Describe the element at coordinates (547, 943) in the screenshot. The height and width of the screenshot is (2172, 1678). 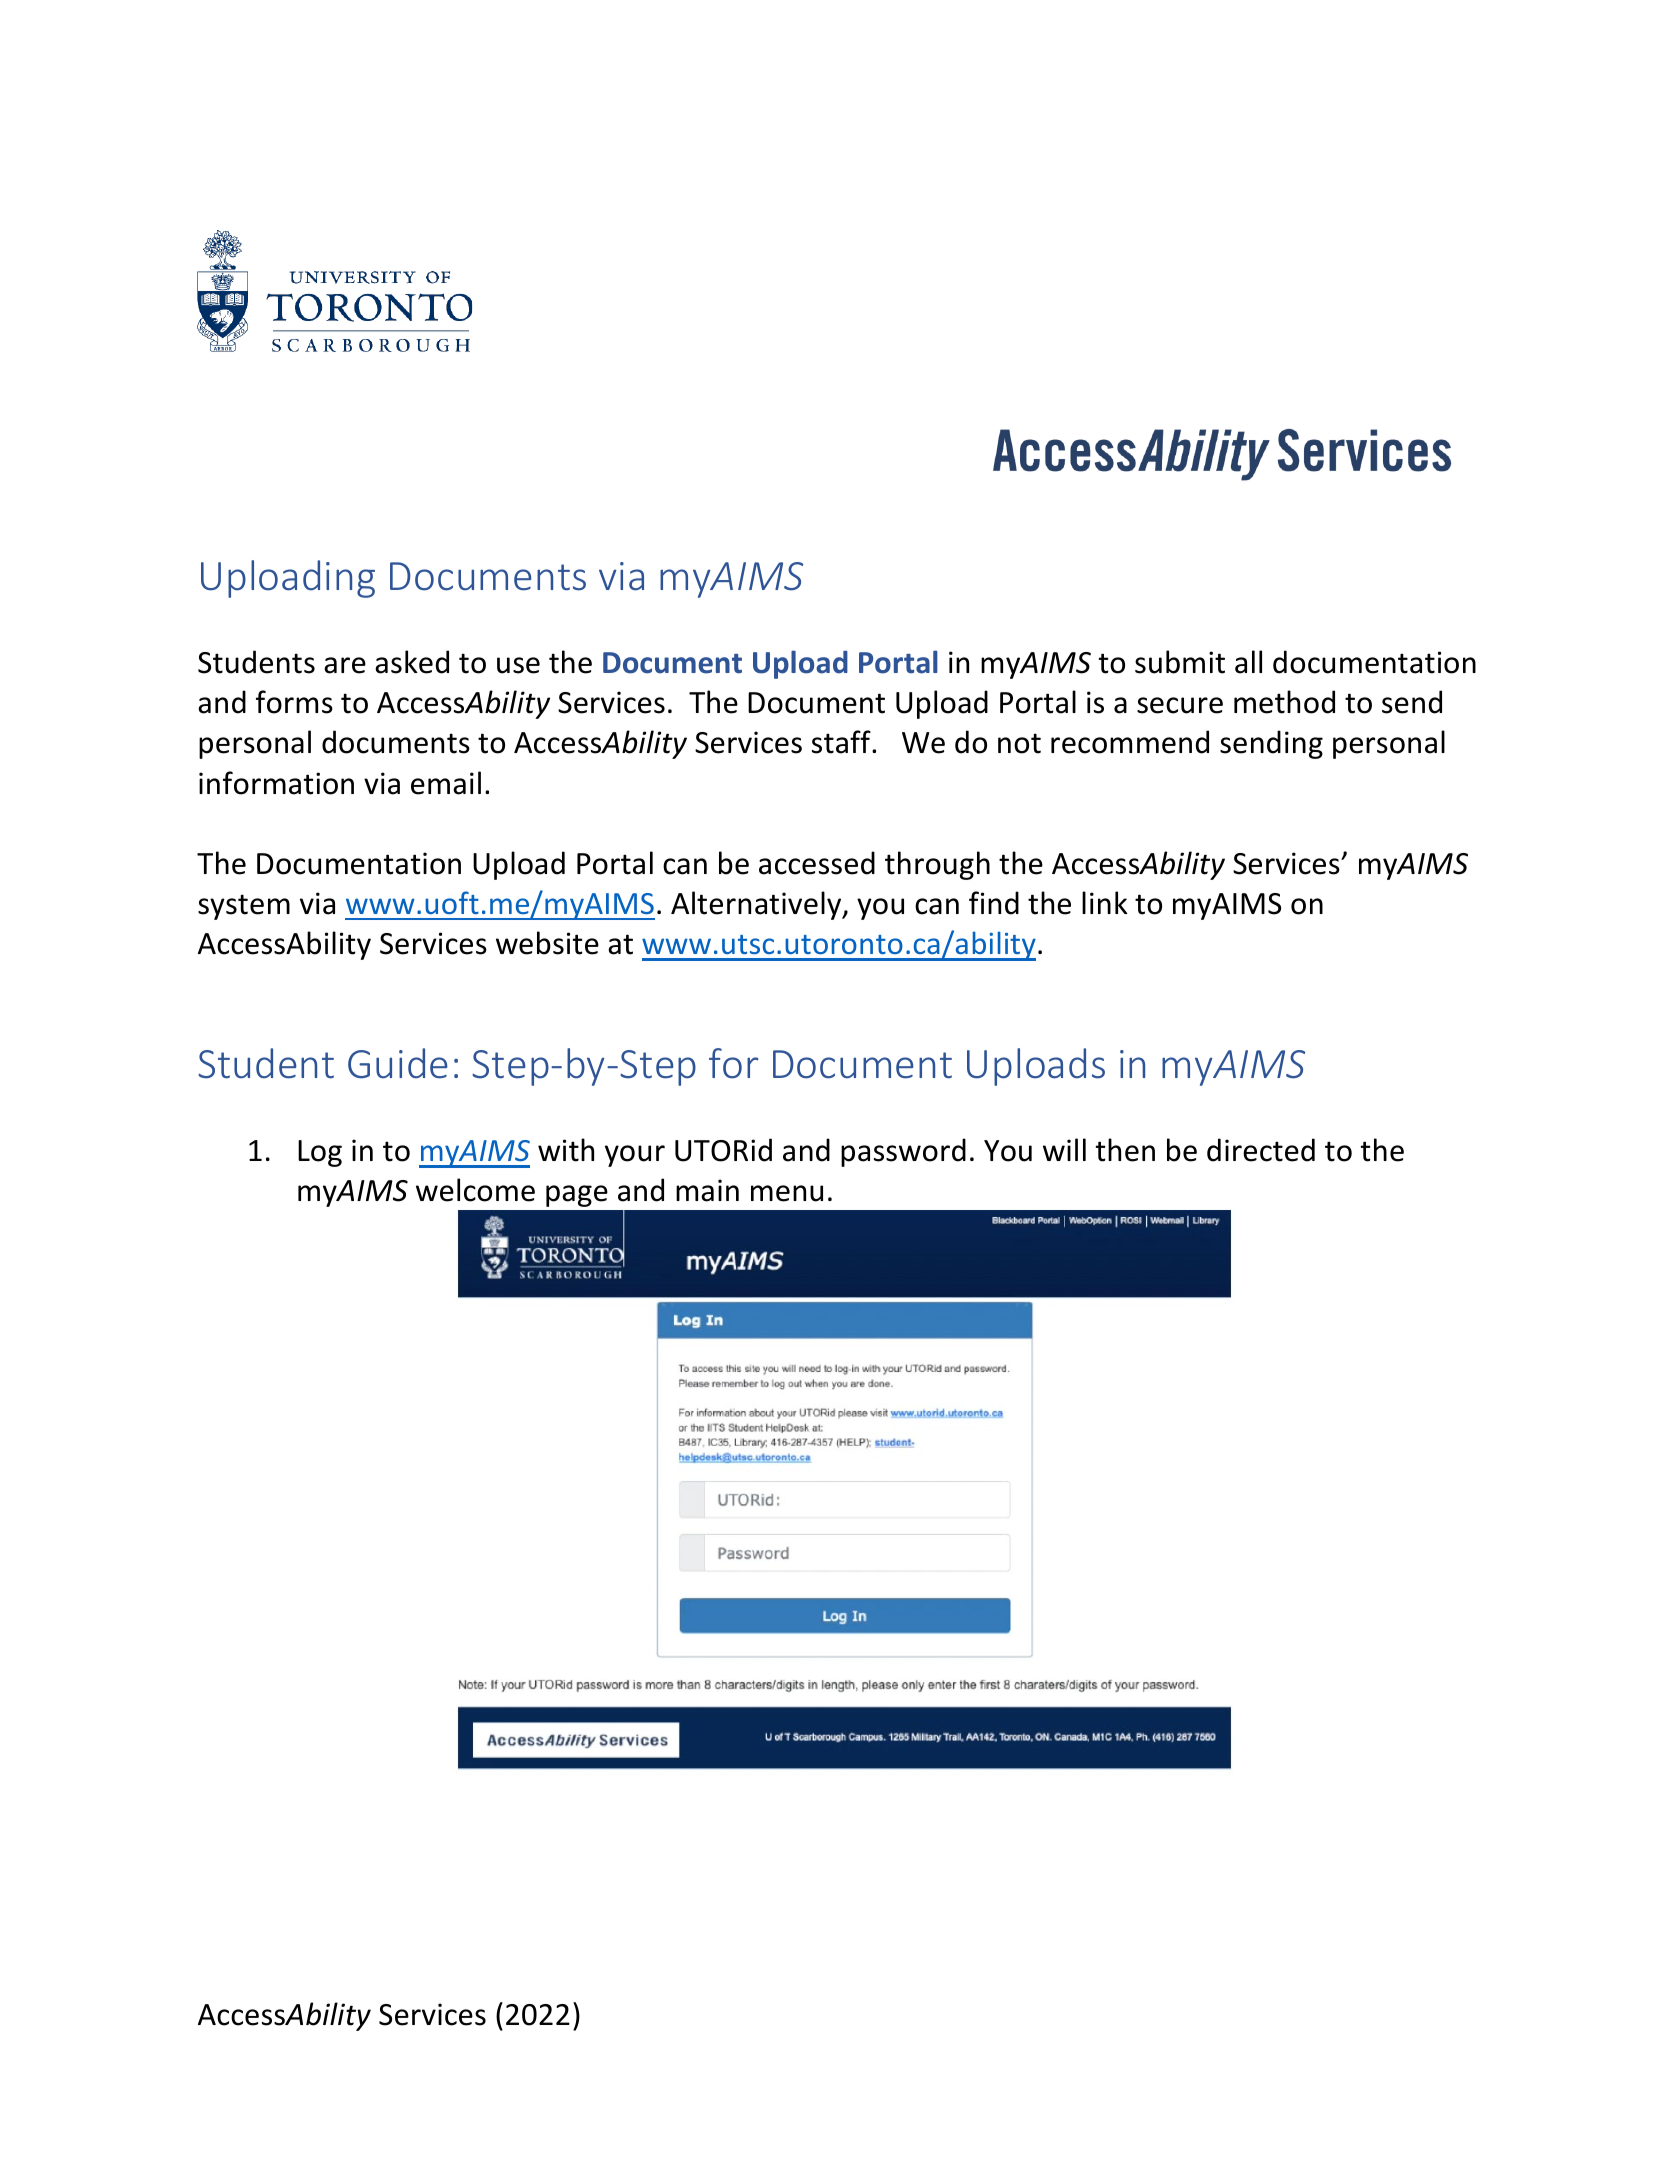
I see `website` at that location.
